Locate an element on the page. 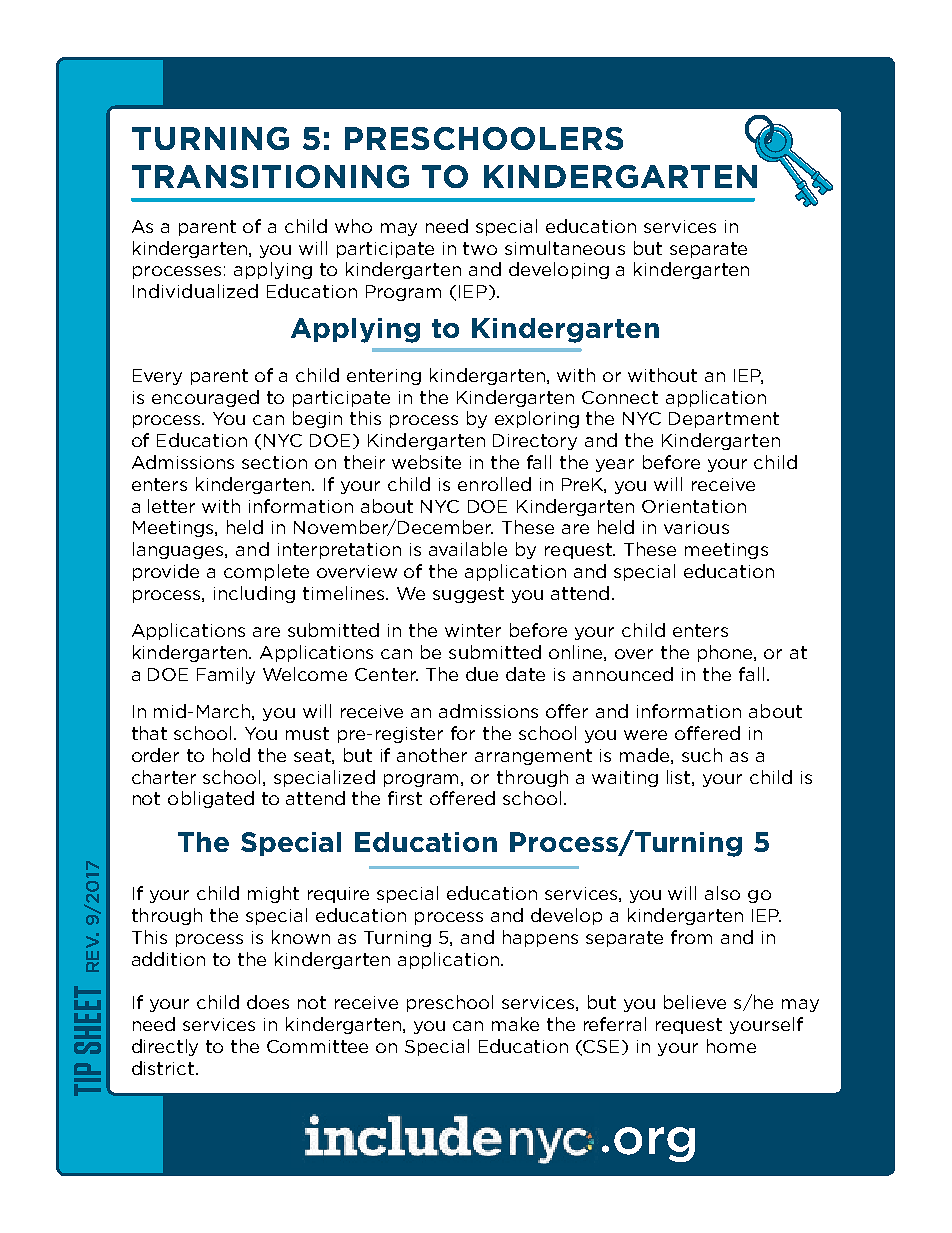 The image size is (952, 1233). TRANSITIONING is located at coordinates (270, 176).
